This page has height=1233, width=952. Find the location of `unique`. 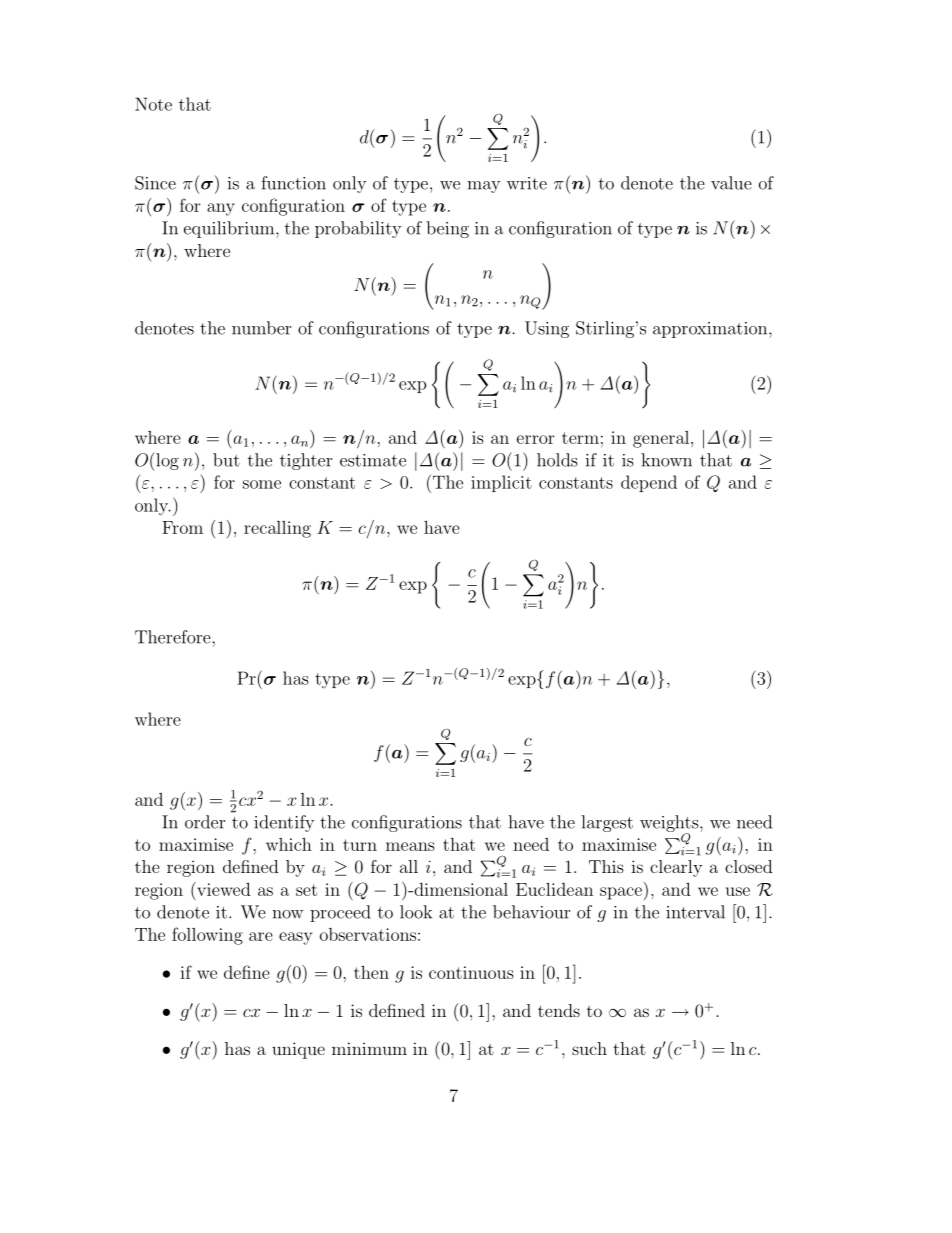

unique is located at coordinates (298, 1050).
